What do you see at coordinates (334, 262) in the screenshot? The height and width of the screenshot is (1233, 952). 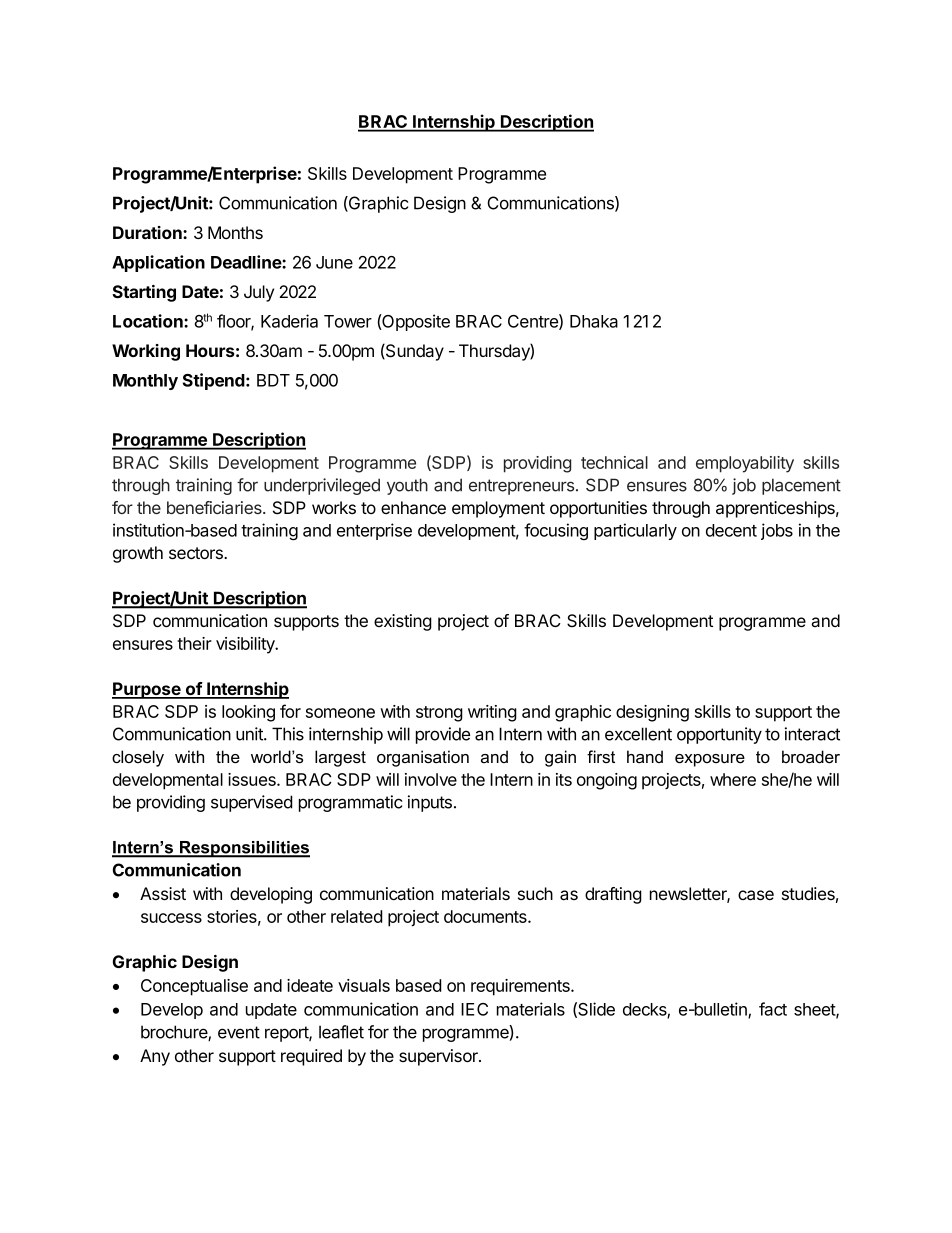 I see `June` at bounding box center [334, 262].
